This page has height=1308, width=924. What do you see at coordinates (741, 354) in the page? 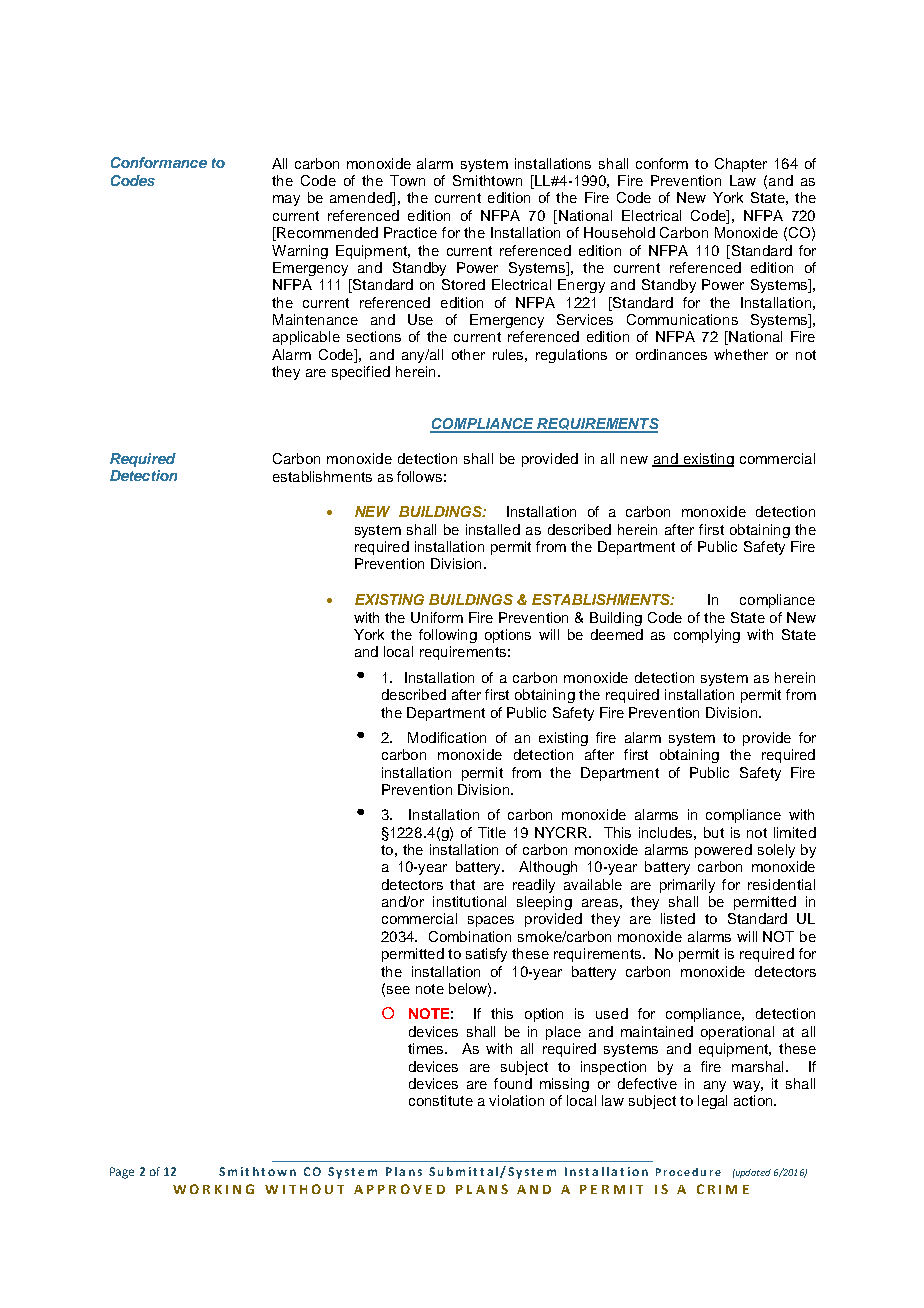
I see `whether` at bounding box center [741, 354].
